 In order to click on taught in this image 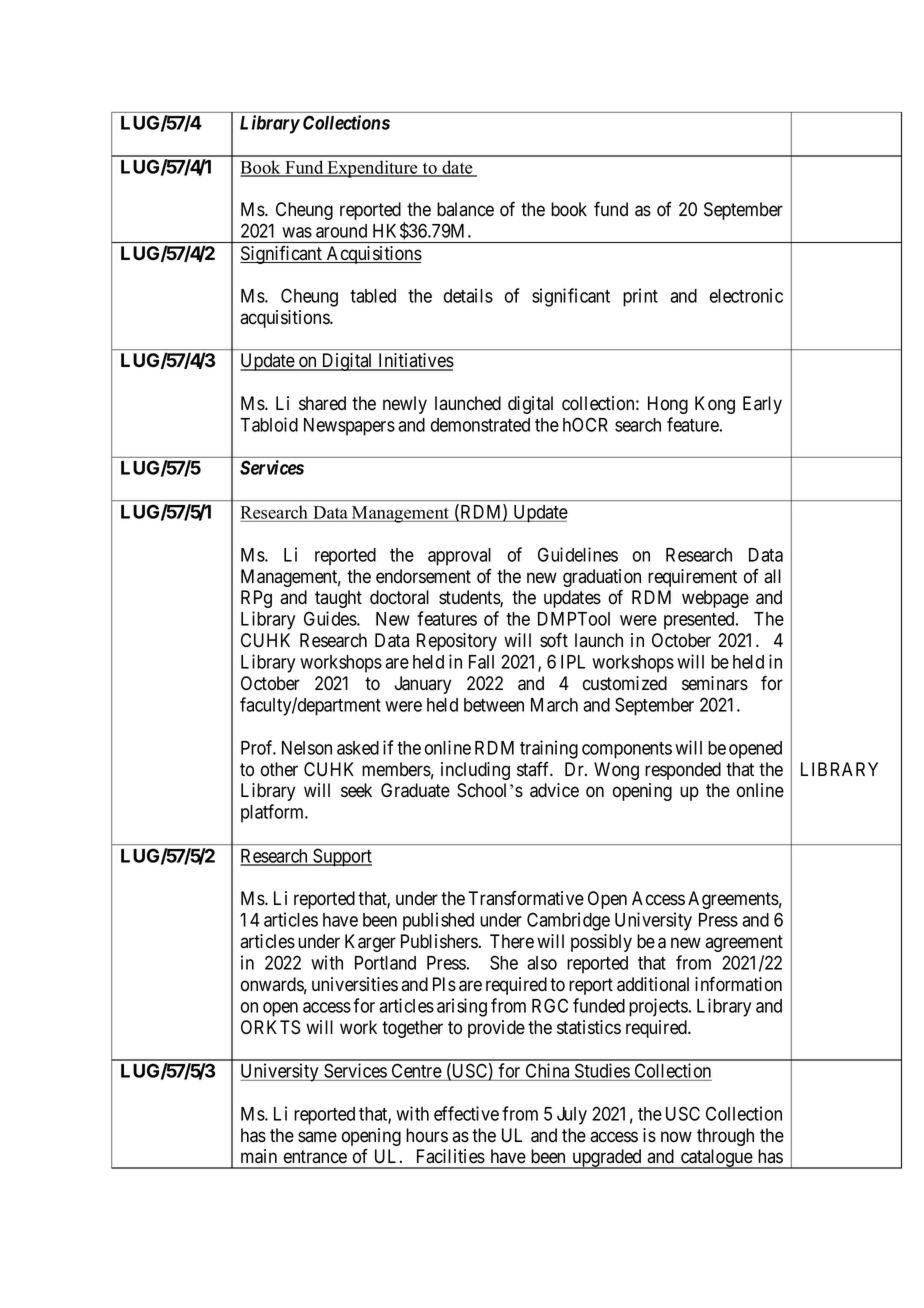, I will do `click(338, 599)`.
